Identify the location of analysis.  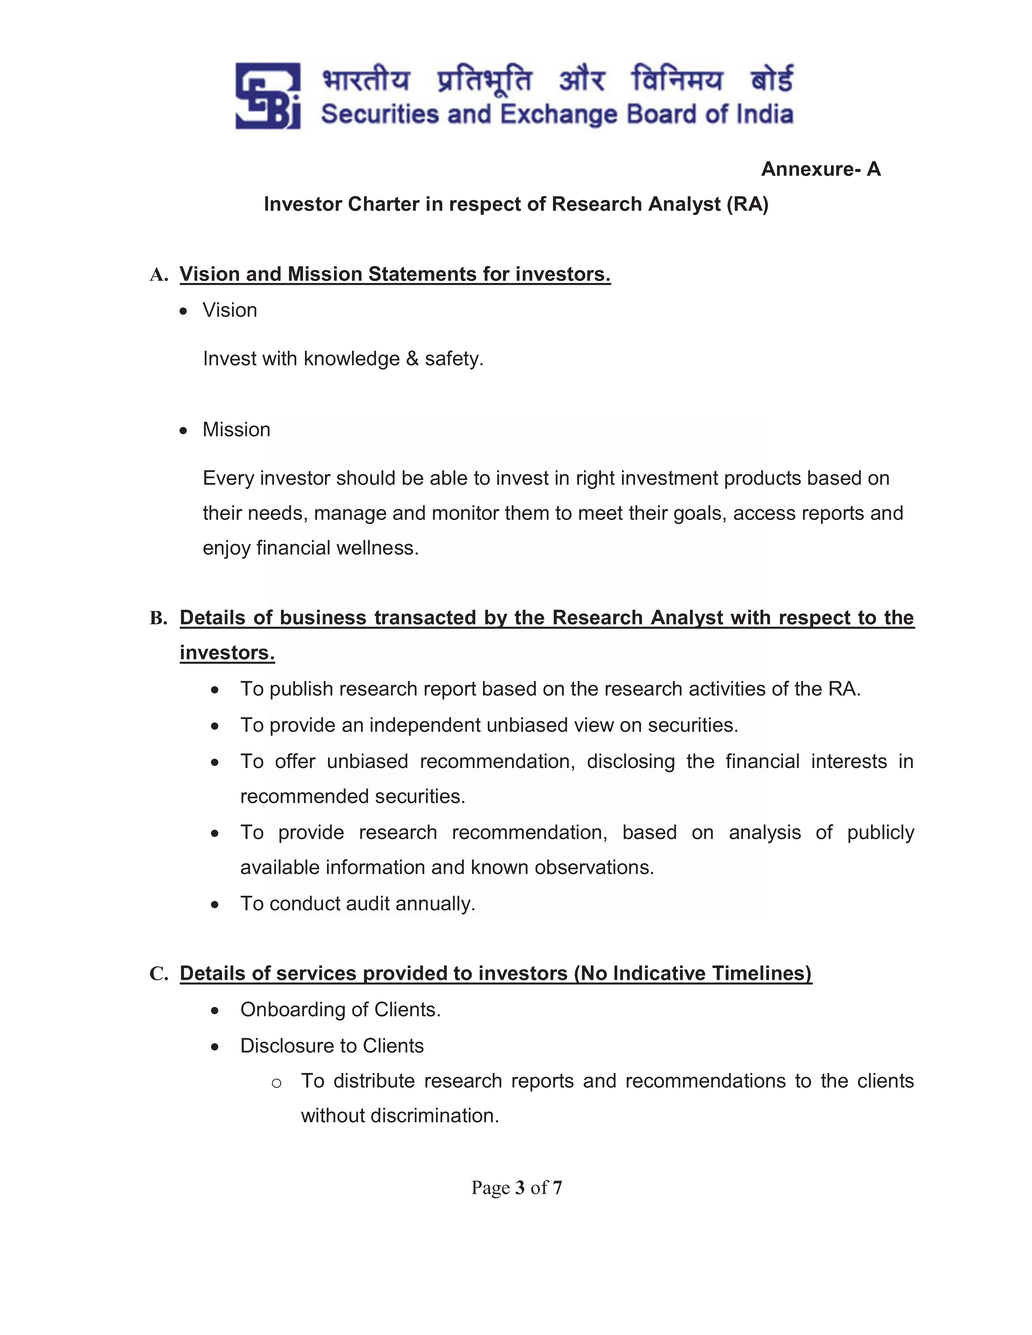
(765, 834).
